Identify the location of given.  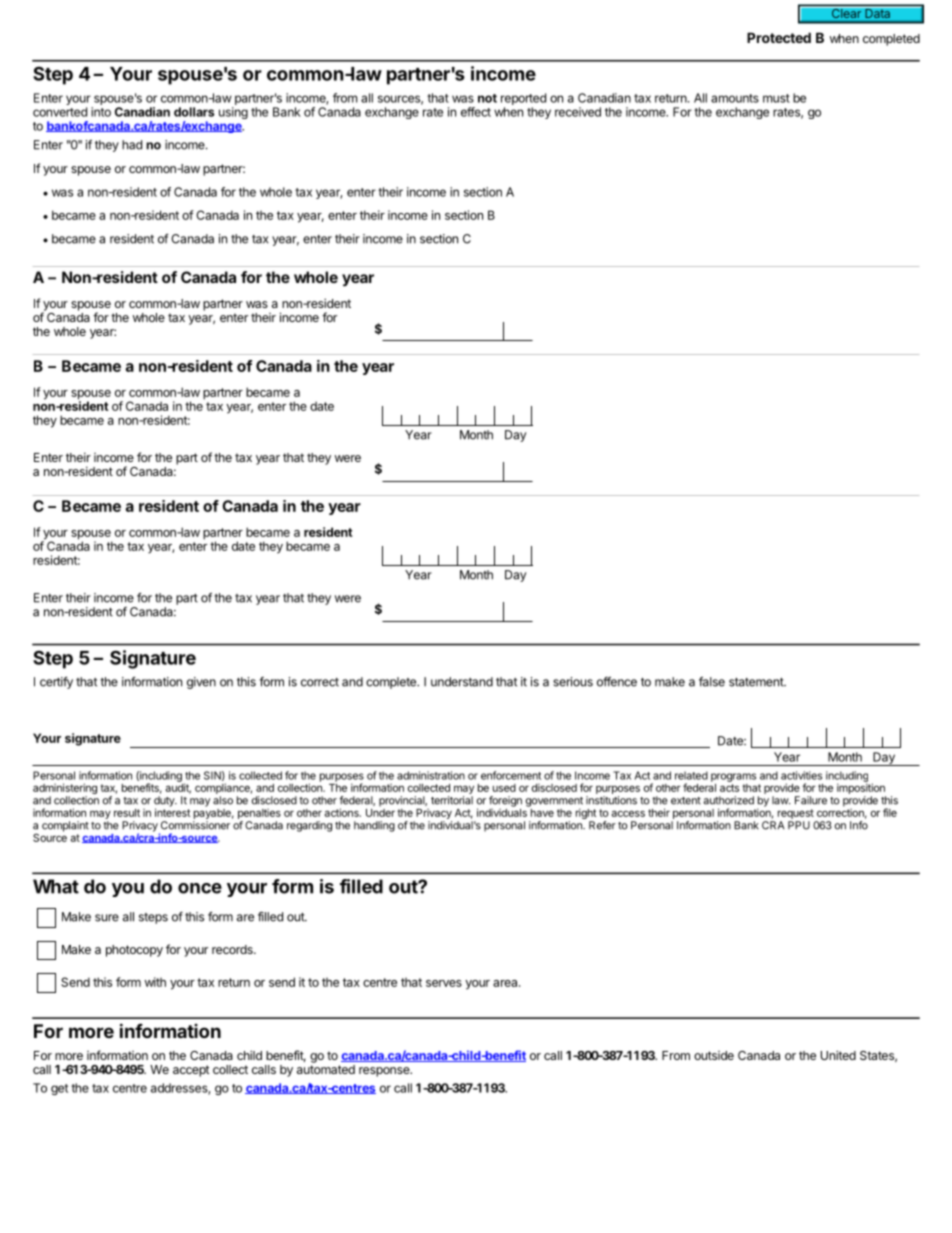
(201, 683).
